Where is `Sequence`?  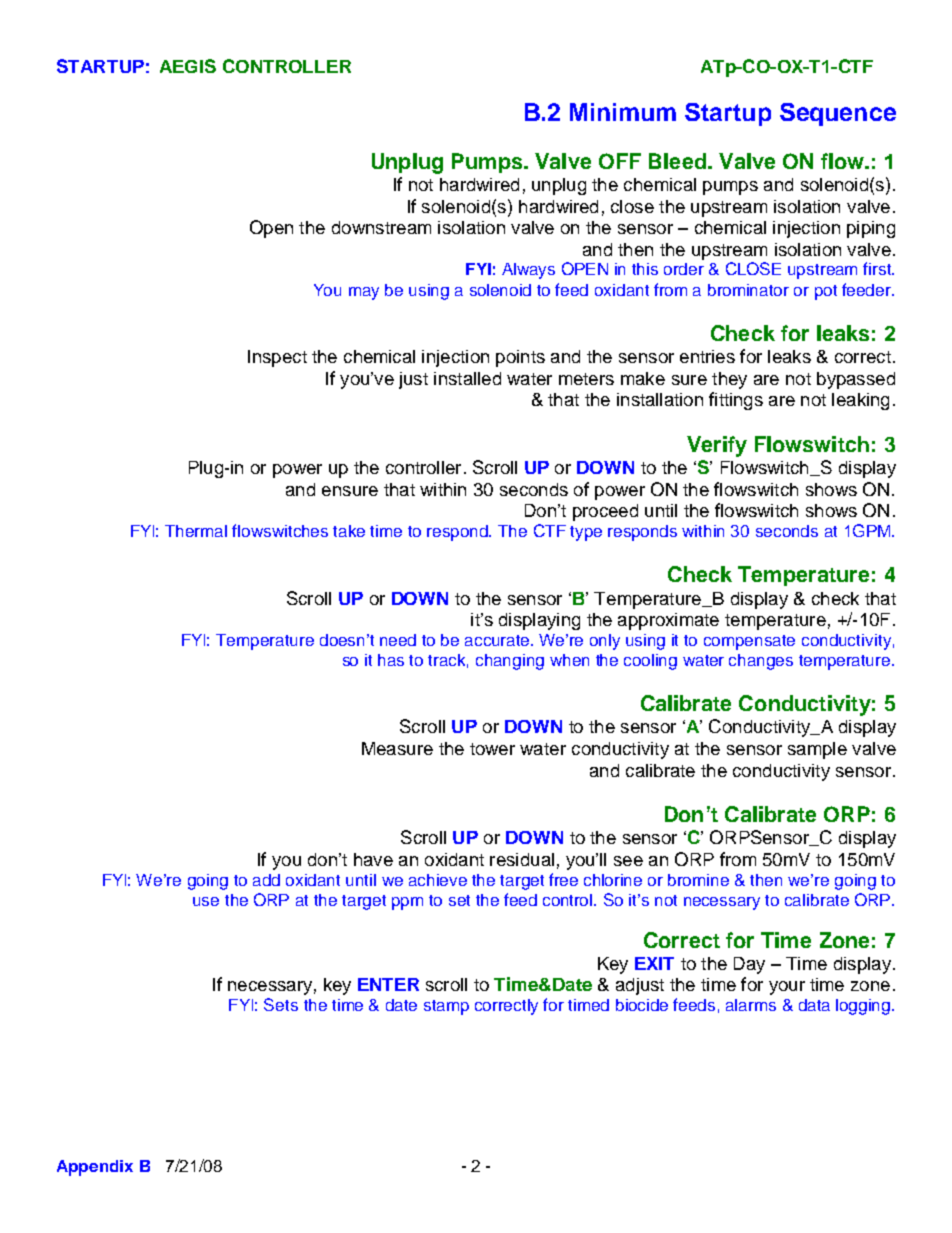
Sequence is located at coordinates (838, 114).
